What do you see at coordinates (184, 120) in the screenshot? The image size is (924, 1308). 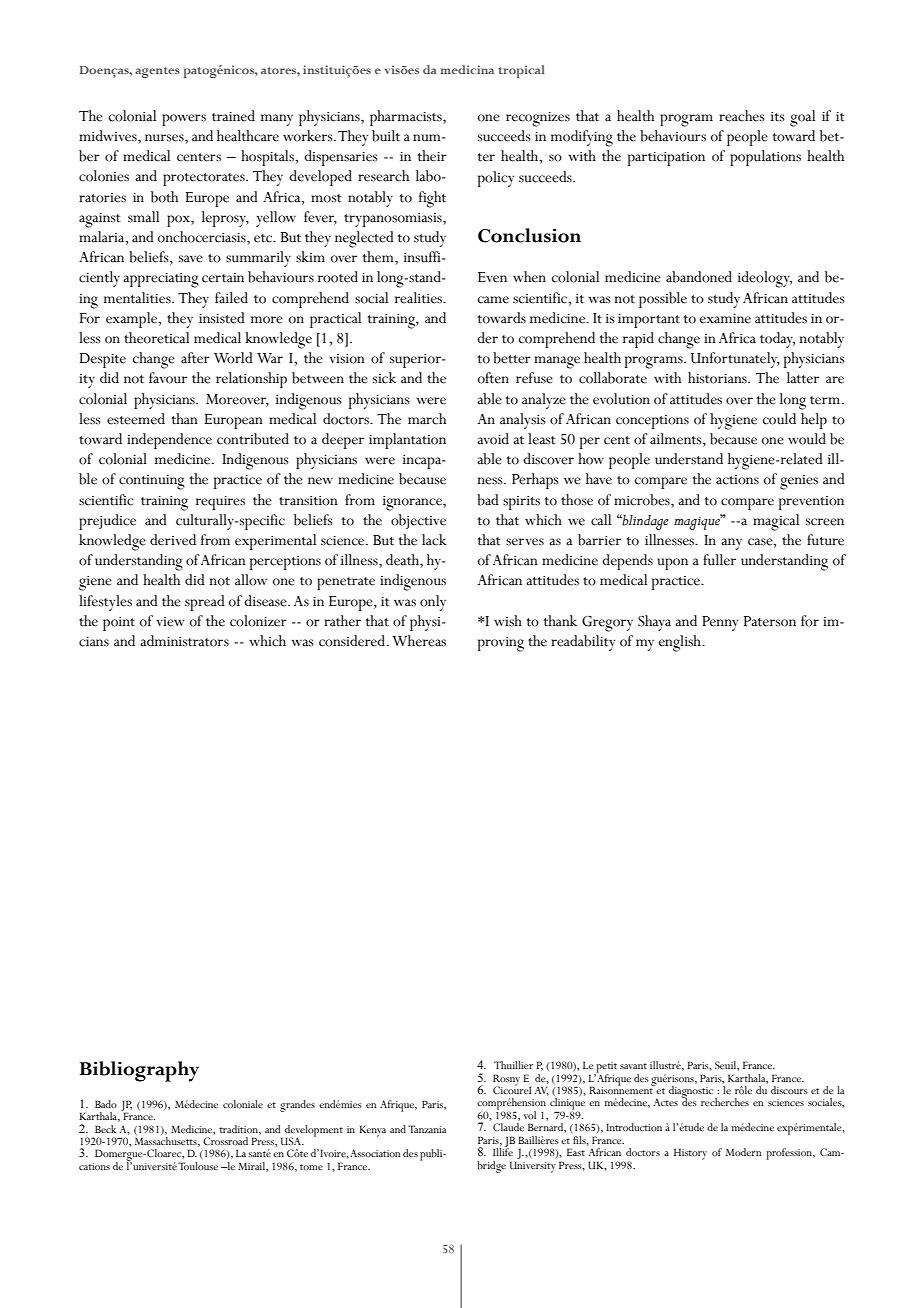 I see `powers` at bounding box center [184, 120].
